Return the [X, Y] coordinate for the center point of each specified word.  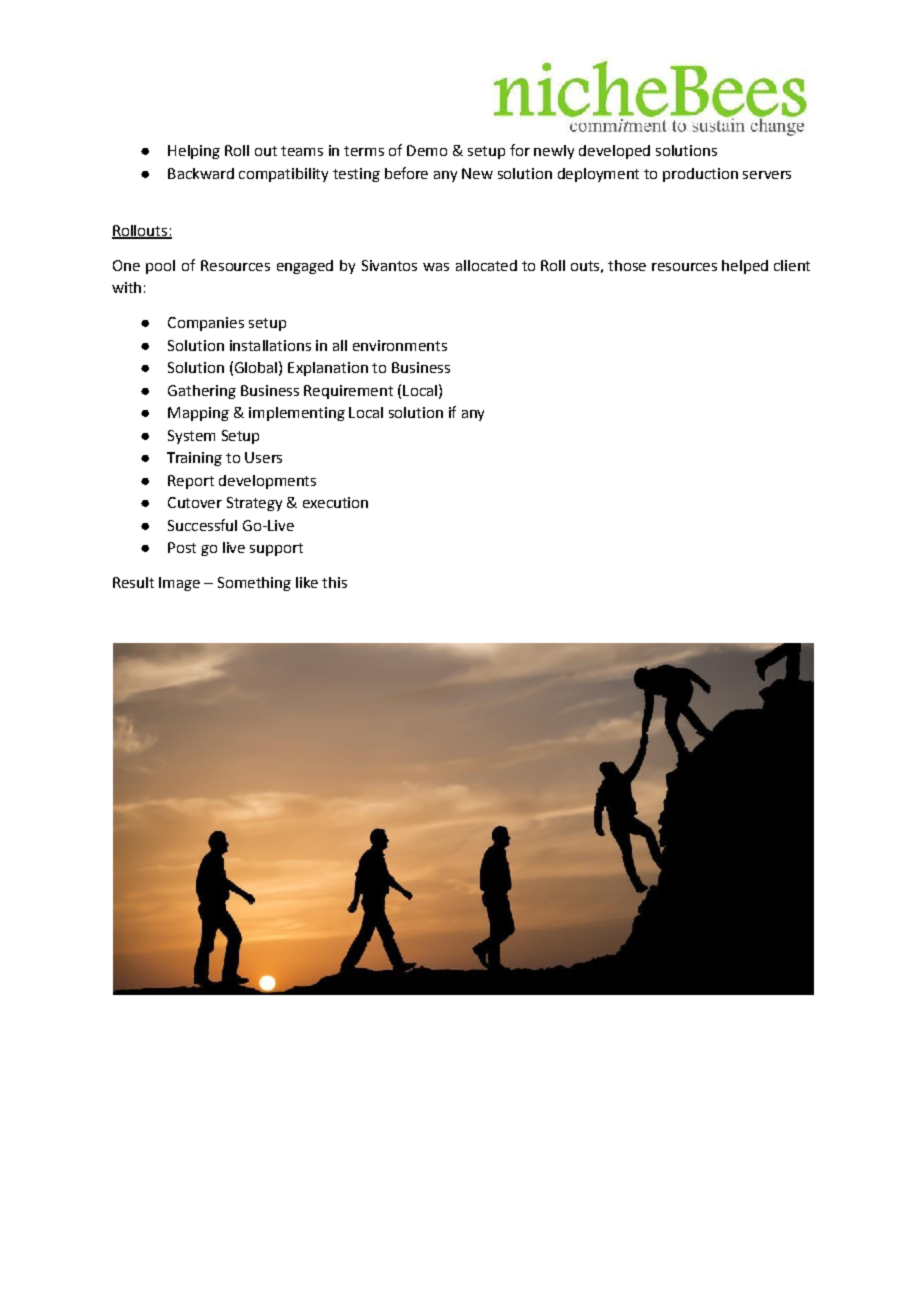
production [700, 175]
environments [400, 345]
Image [179, 584]
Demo [427, 150]
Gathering [202, 392]
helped [745, 267]
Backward [201, 173]
